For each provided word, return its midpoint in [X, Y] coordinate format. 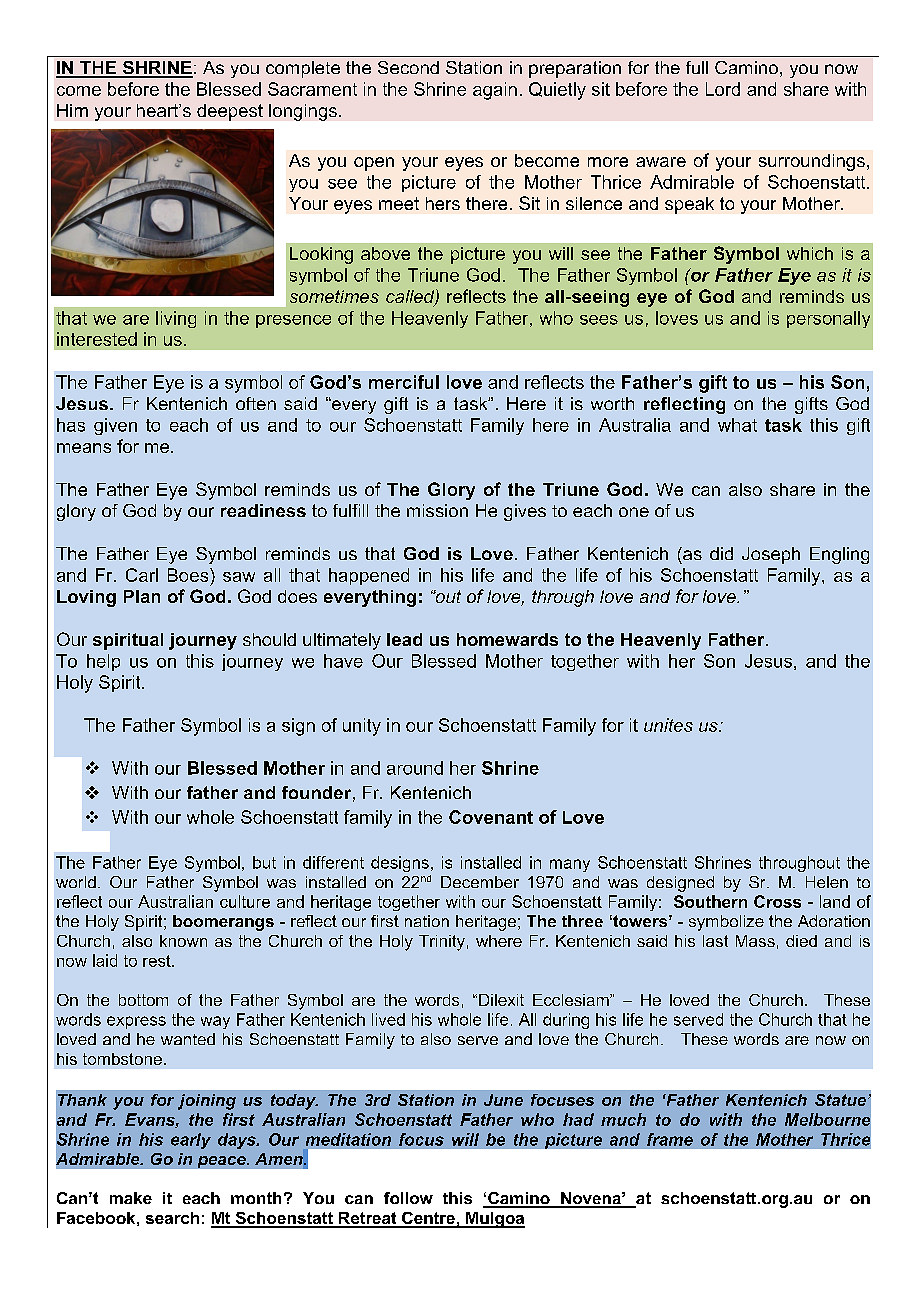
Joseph [771, 555]
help [103, 662]
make [131, 1198]
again [495, 91]
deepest [230, 112]
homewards [507, 639]
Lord [723, 89]
